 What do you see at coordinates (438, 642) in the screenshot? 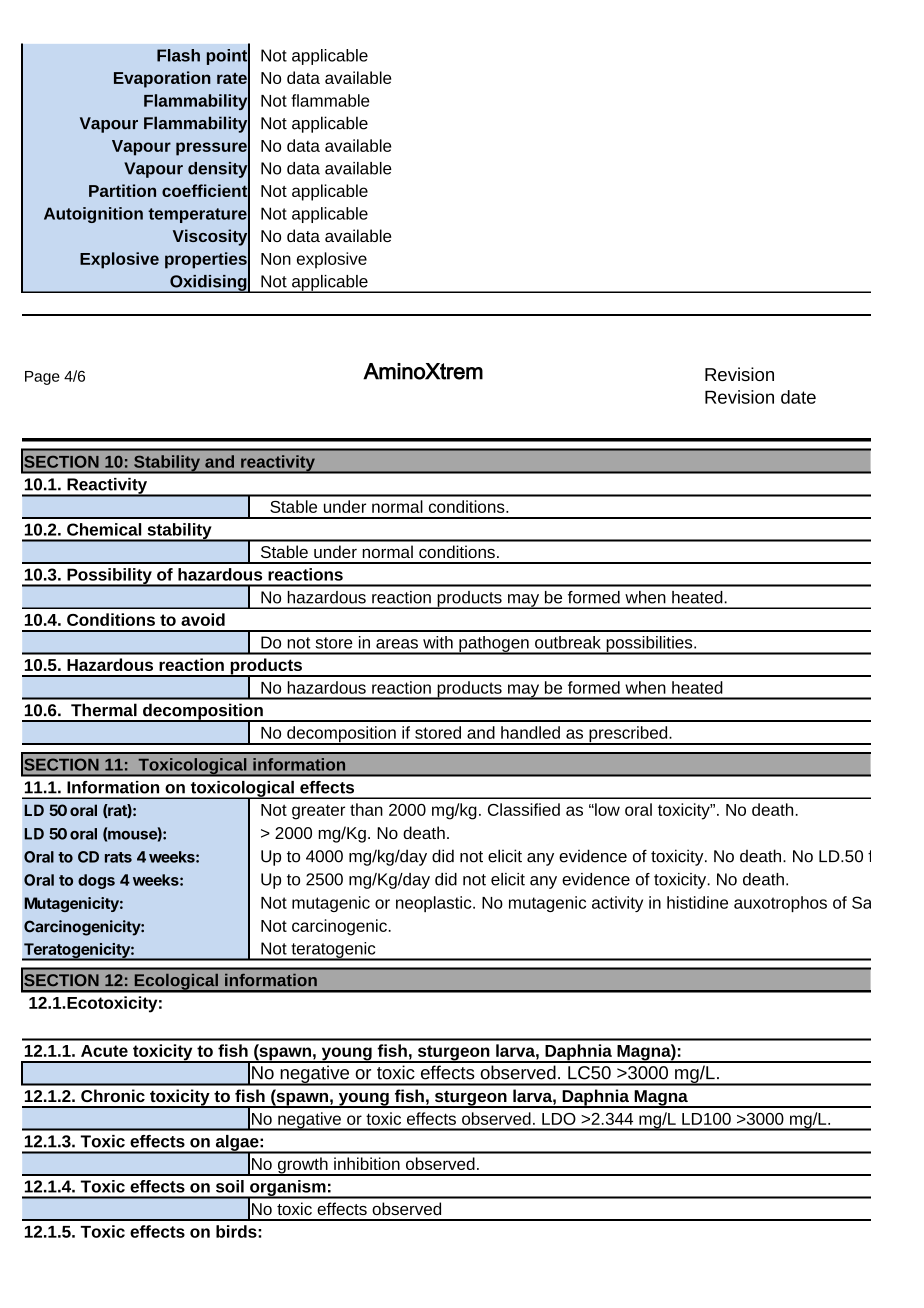
I see `with` at bounding box center [438, 642].
